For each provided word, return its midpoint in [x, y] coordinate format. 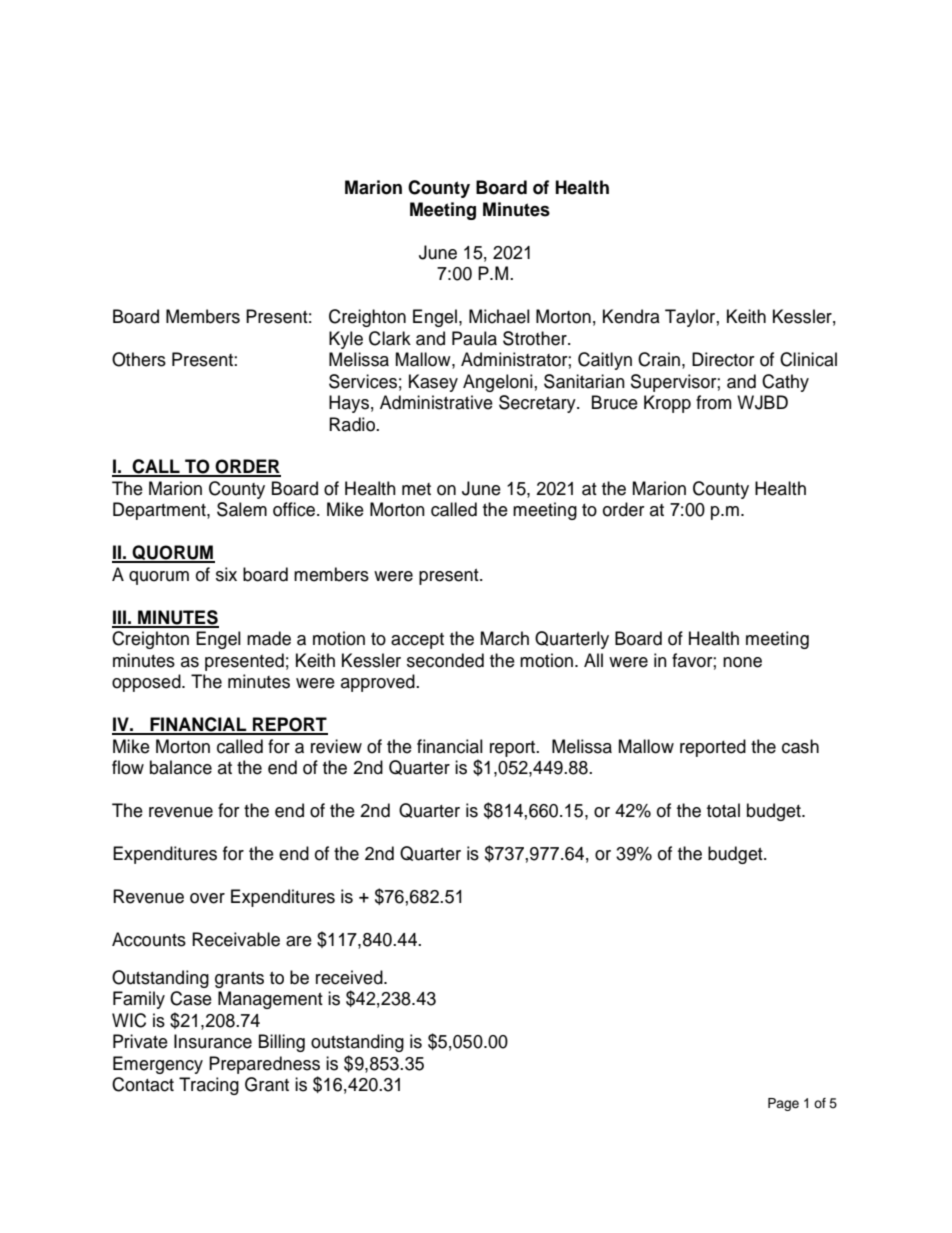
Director [723, 359]
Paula [474, 338]
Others [139, 359]
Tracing [209, 1086]
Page [783, 1104]
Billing [282, 1043]
